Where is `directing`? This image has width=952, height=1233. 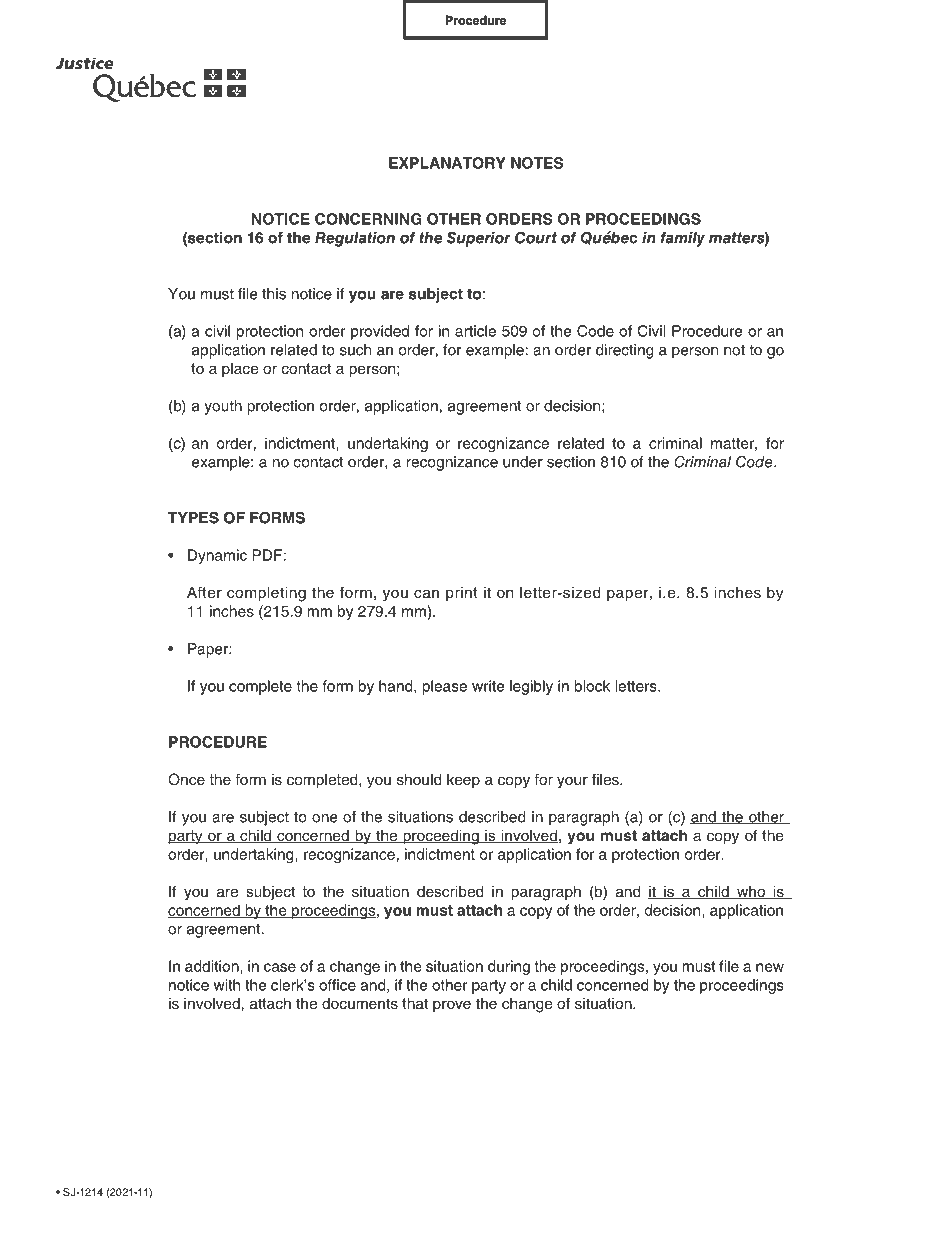 directing is located at coordinates (625, 351).
